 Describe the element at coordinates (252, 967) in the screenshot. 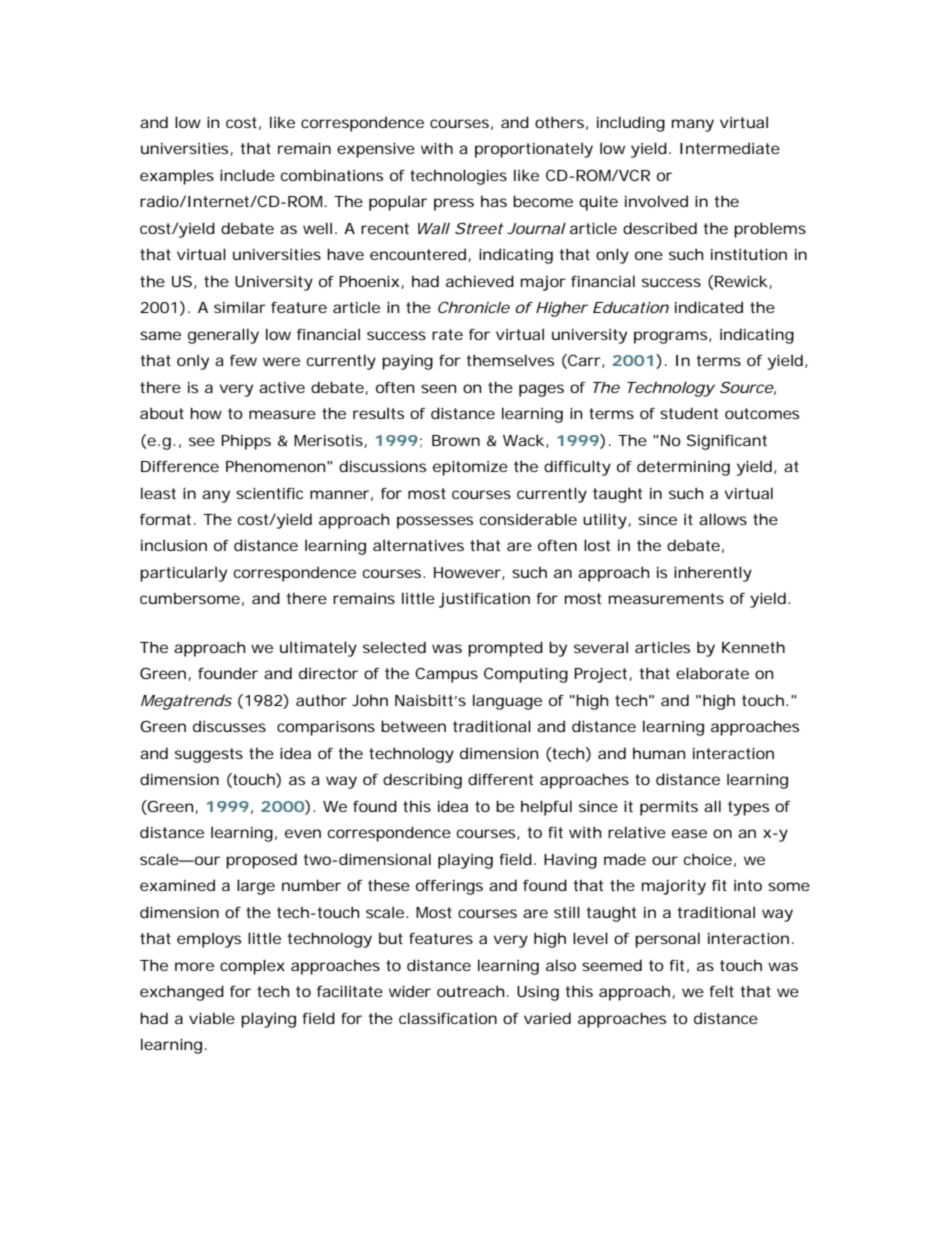

I see `complex` at that location.
